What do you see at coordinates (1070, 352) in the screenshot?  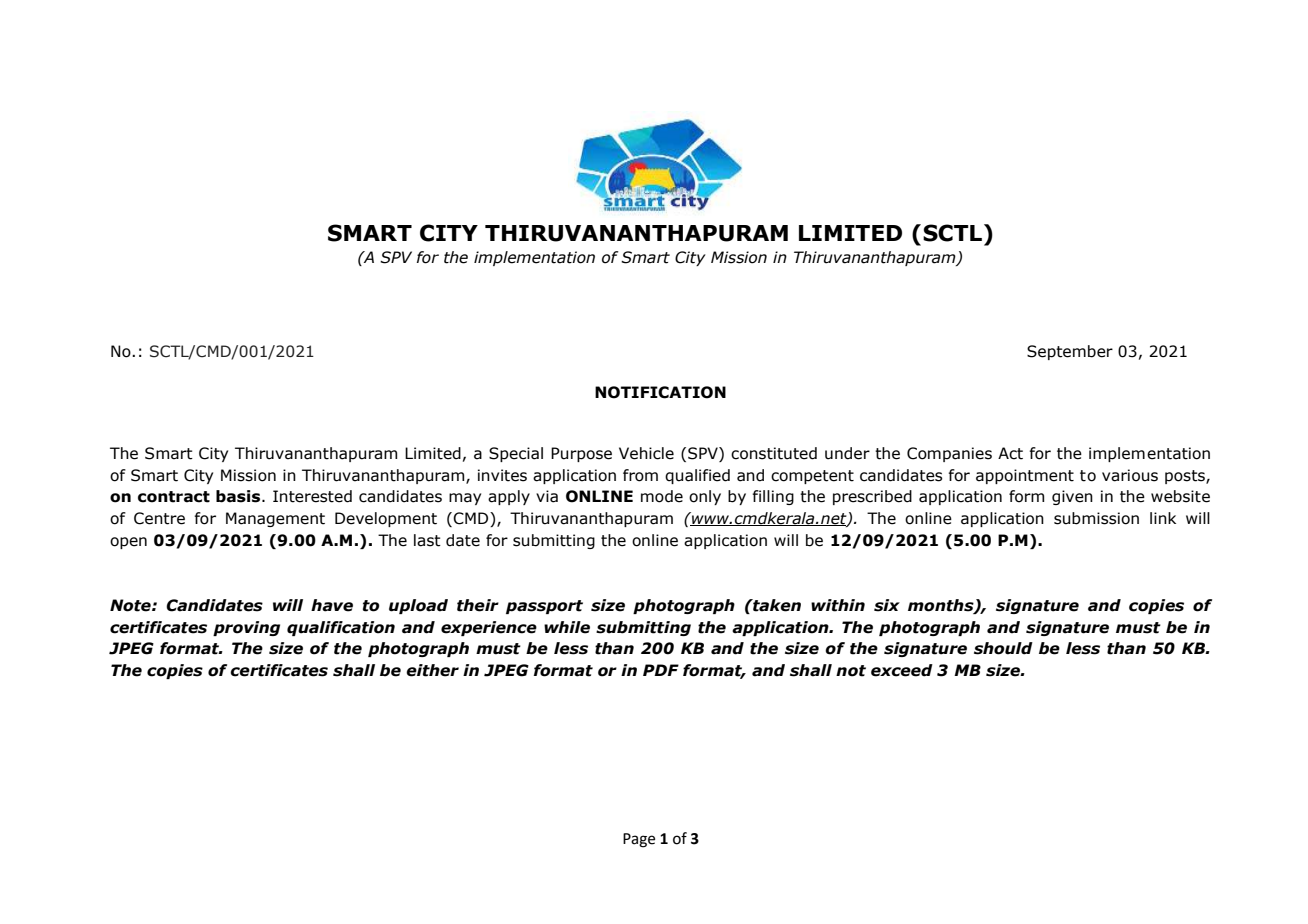 I see `September` at bounding box center [1070, 352].
